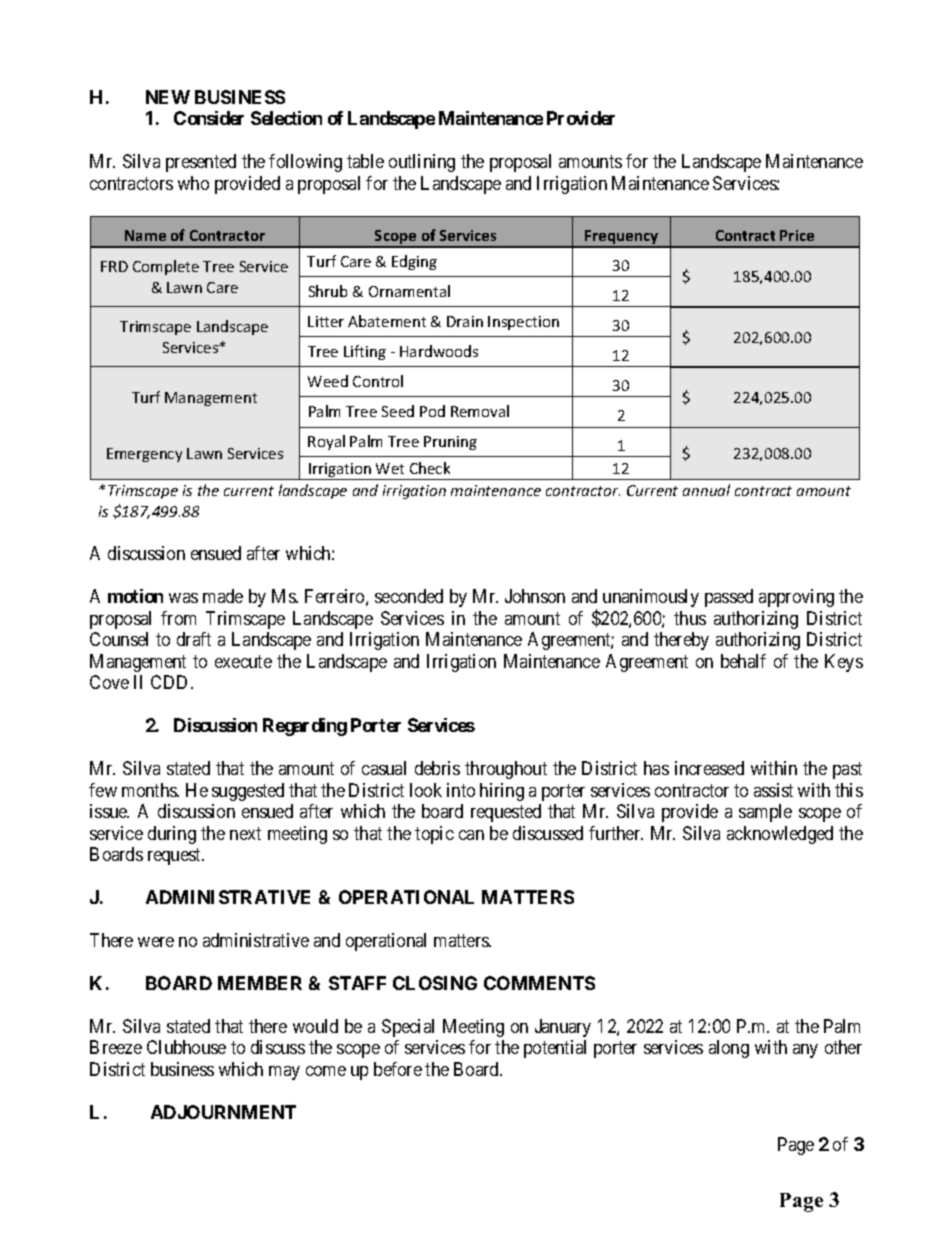  What do you see at coordinates (535, 596) in the screenshot?
I see `Johnson` at bounding box center [535, 596].
